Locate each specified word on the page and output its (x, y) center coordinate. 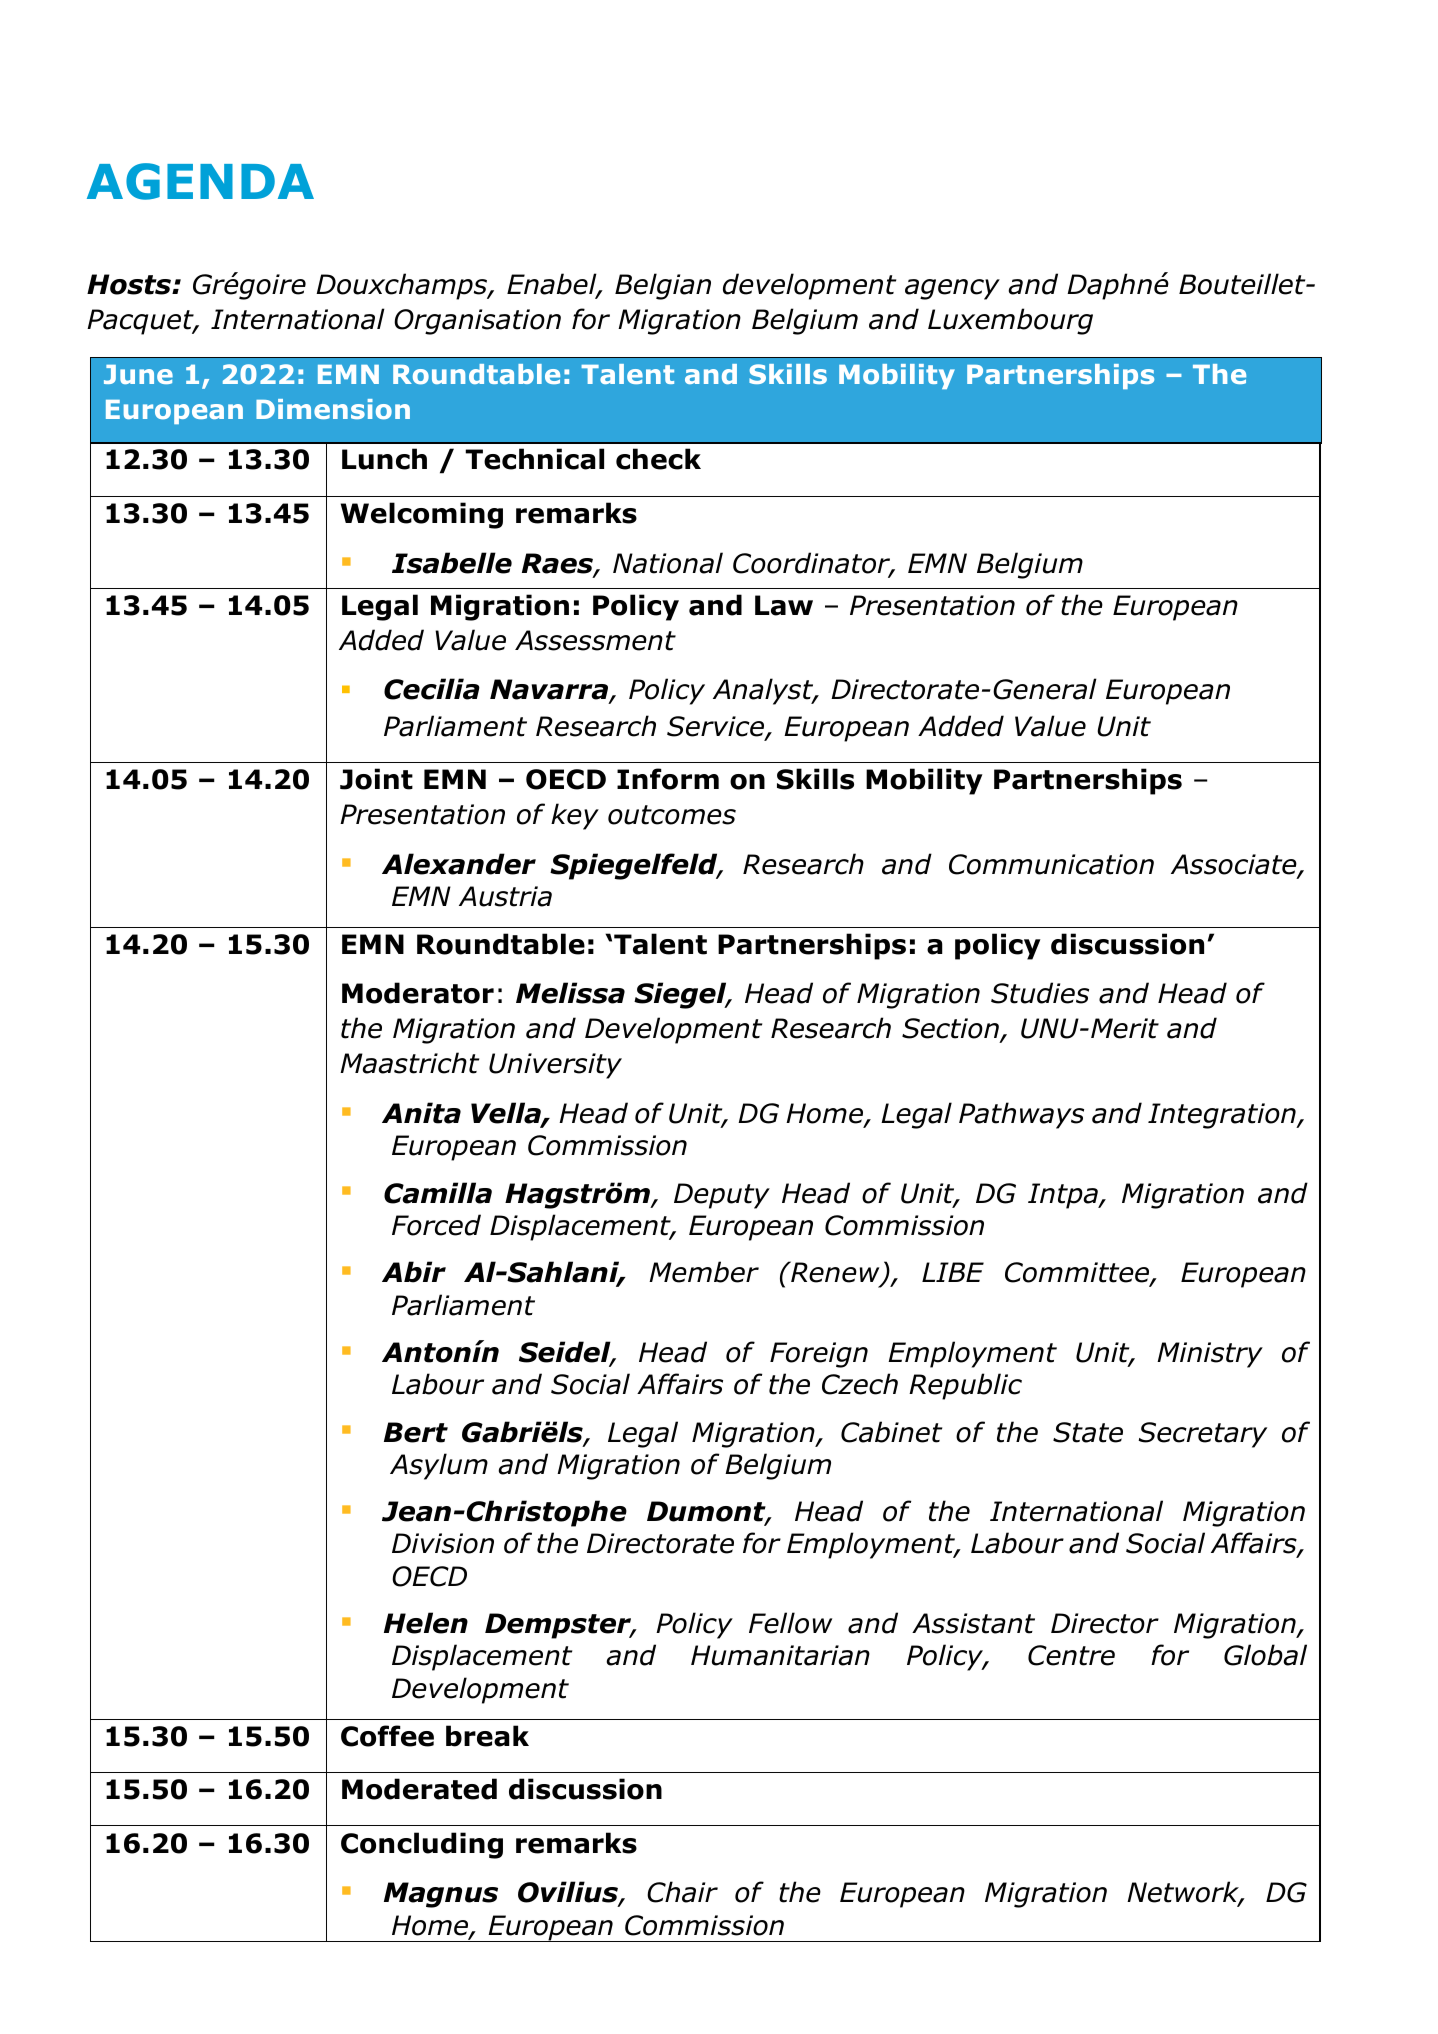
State (1088, 1432)
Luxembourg (1010, 321)
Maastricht (409, 1063)
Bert (416, 1432)
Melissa (570, 993)
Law (784, 605)
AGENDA (200, 181)
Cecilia (432, 689)
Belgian (663, 286)
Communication (1051, 864)
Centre (1071, 1655)
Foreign (819, 1355)
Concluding (422, 1845)
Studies (1040, 993)
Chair (682, 1892)
